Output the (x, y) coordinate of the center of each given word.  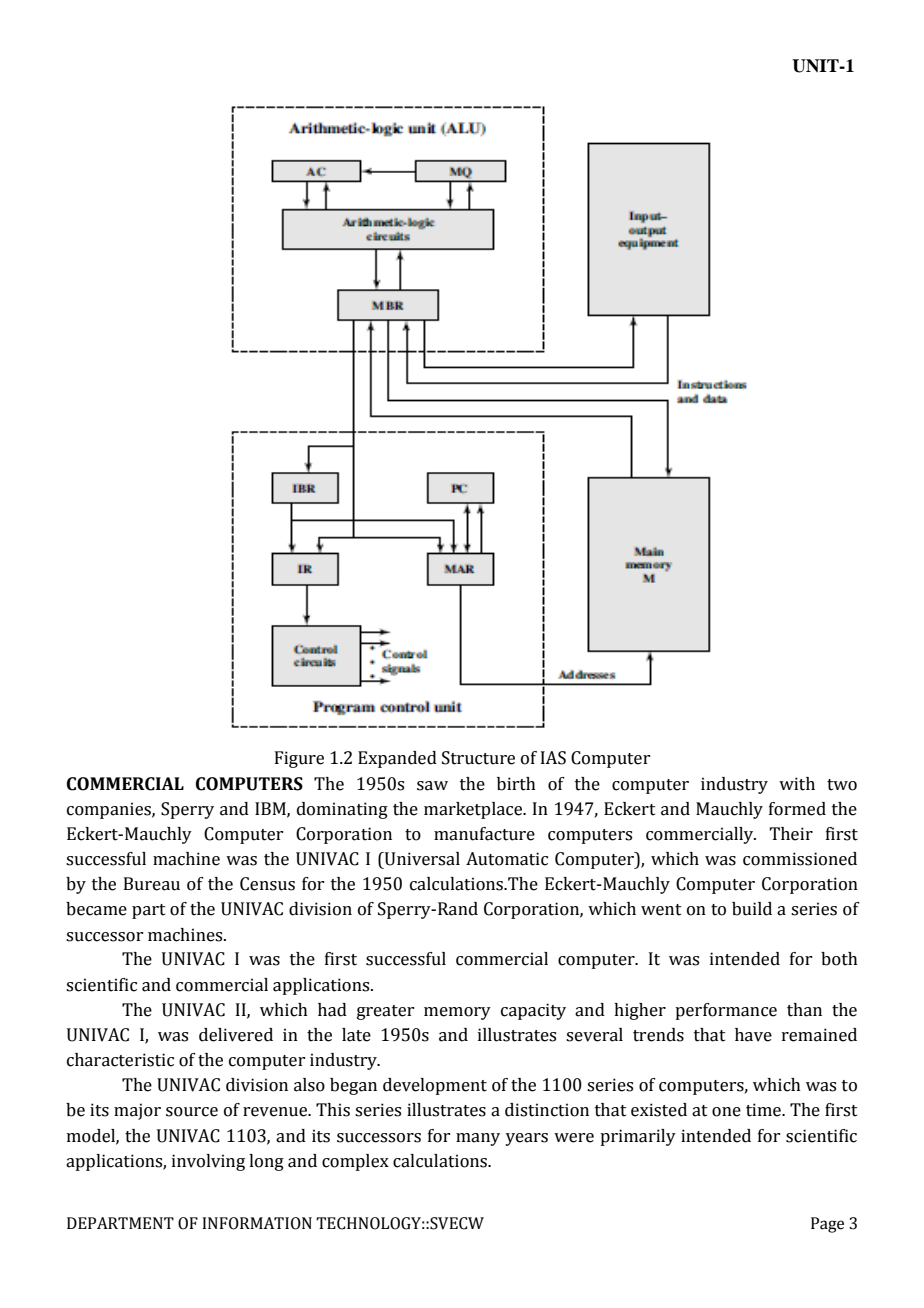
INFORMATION (257, 1223)
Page (827, 1225)
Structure (478, 758)
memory (457, 1013)
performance (726, 1011)
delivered (236, 1035)
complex (355, 1162)
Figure (299, 759)
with (797, 784)
